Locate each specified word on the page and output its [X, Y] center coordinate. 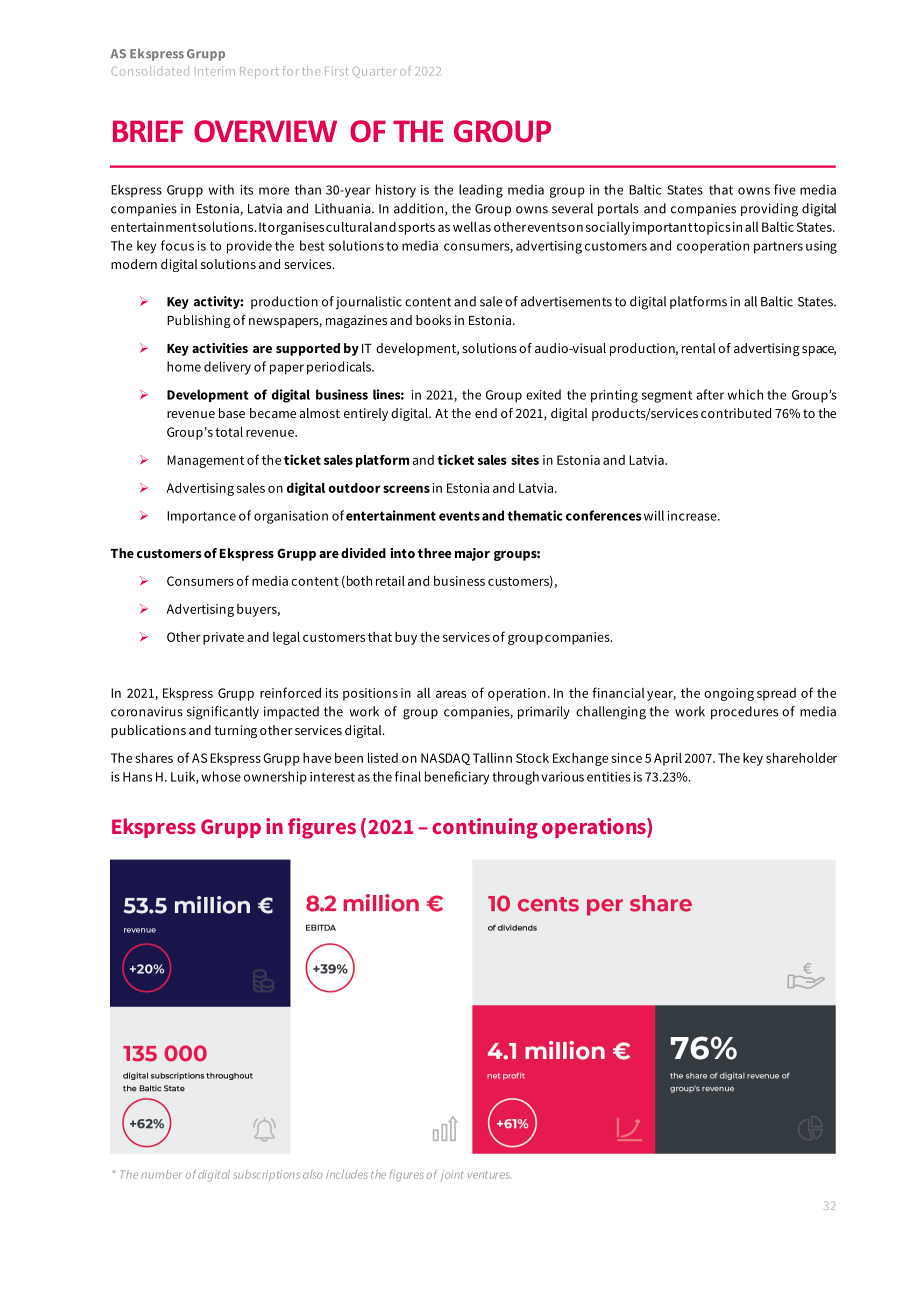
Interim [216, 71]
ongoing [729, 694]
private [223, 638]
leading [481, 191]
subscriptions [267, 1175]
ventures [489, 1175]
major [472, 554]
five [785, 189]
